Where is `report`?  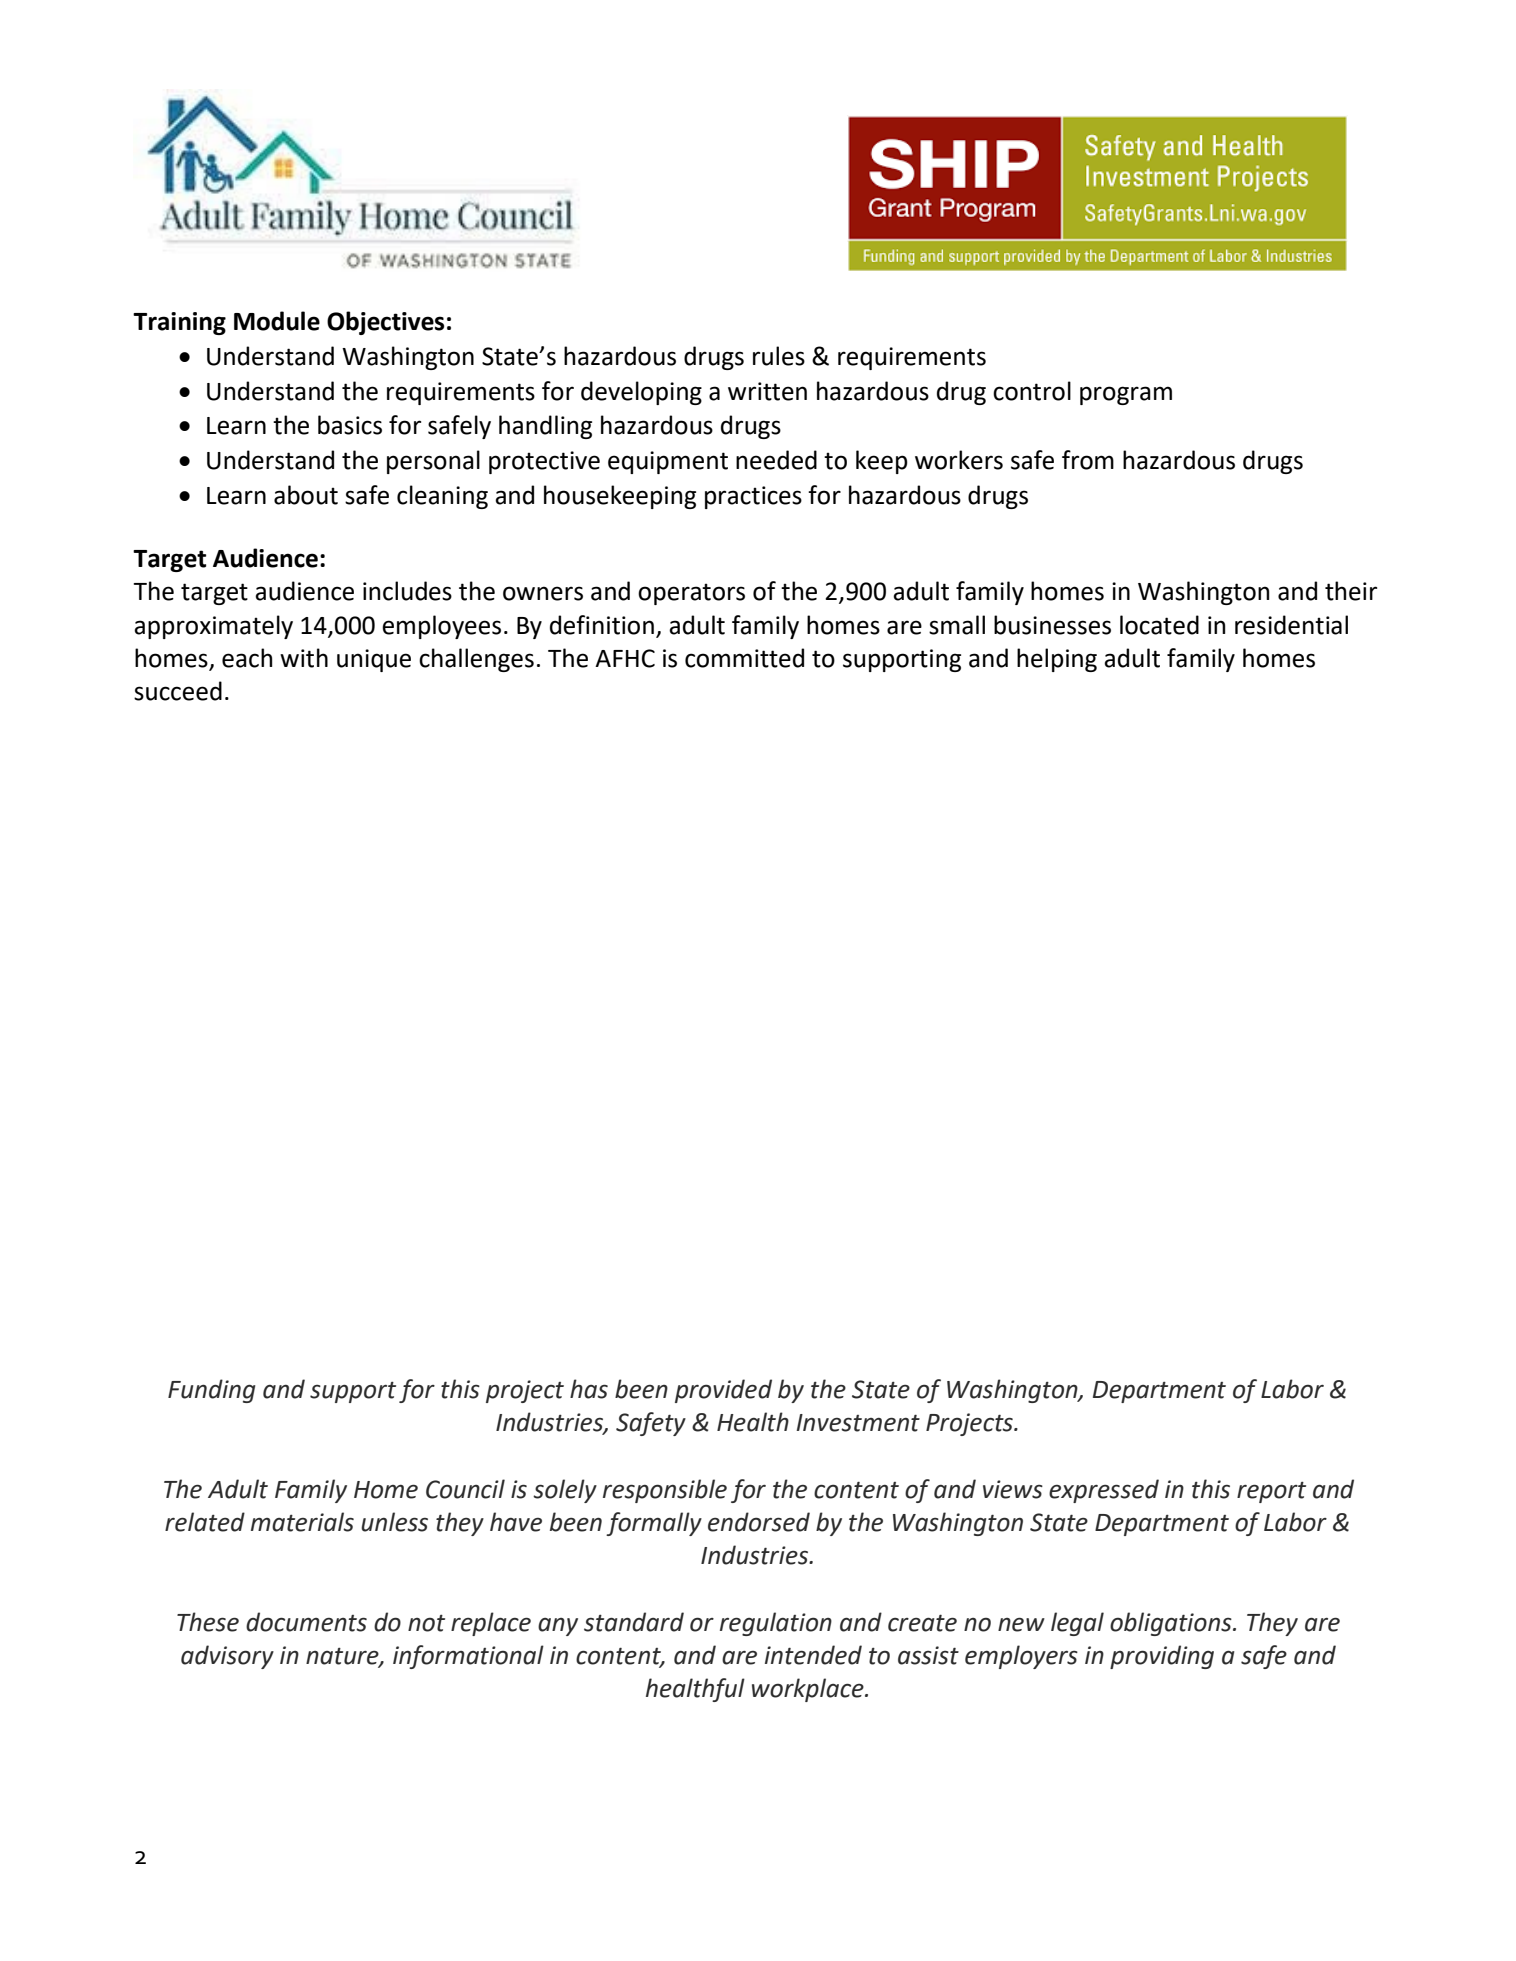
report is located at coordinates (1271, 1492).
